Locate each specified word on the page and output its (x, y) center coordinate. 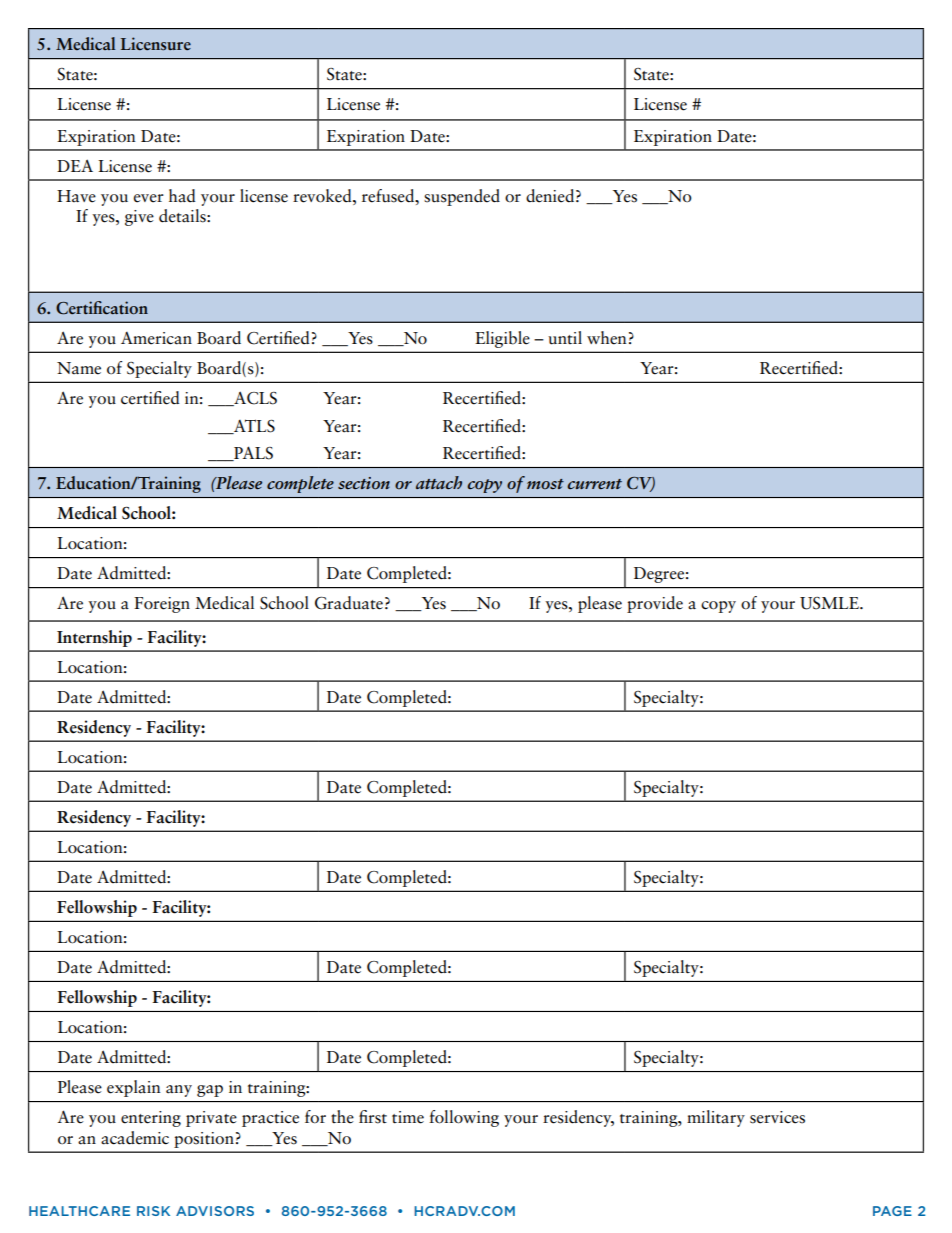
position (204, 1140)
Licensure (156, 44)
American (156, 338)
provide (655, 604)
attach (439, 482)
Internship (94, 638)
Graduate (349, 603)
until (565, 338)
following (464, 1118)
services (777, 1117)
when (607, 338)
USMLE (830, 603)
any (179, 1091)
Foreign (162, 605)
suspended (462, 197)
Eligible (502, 339)
